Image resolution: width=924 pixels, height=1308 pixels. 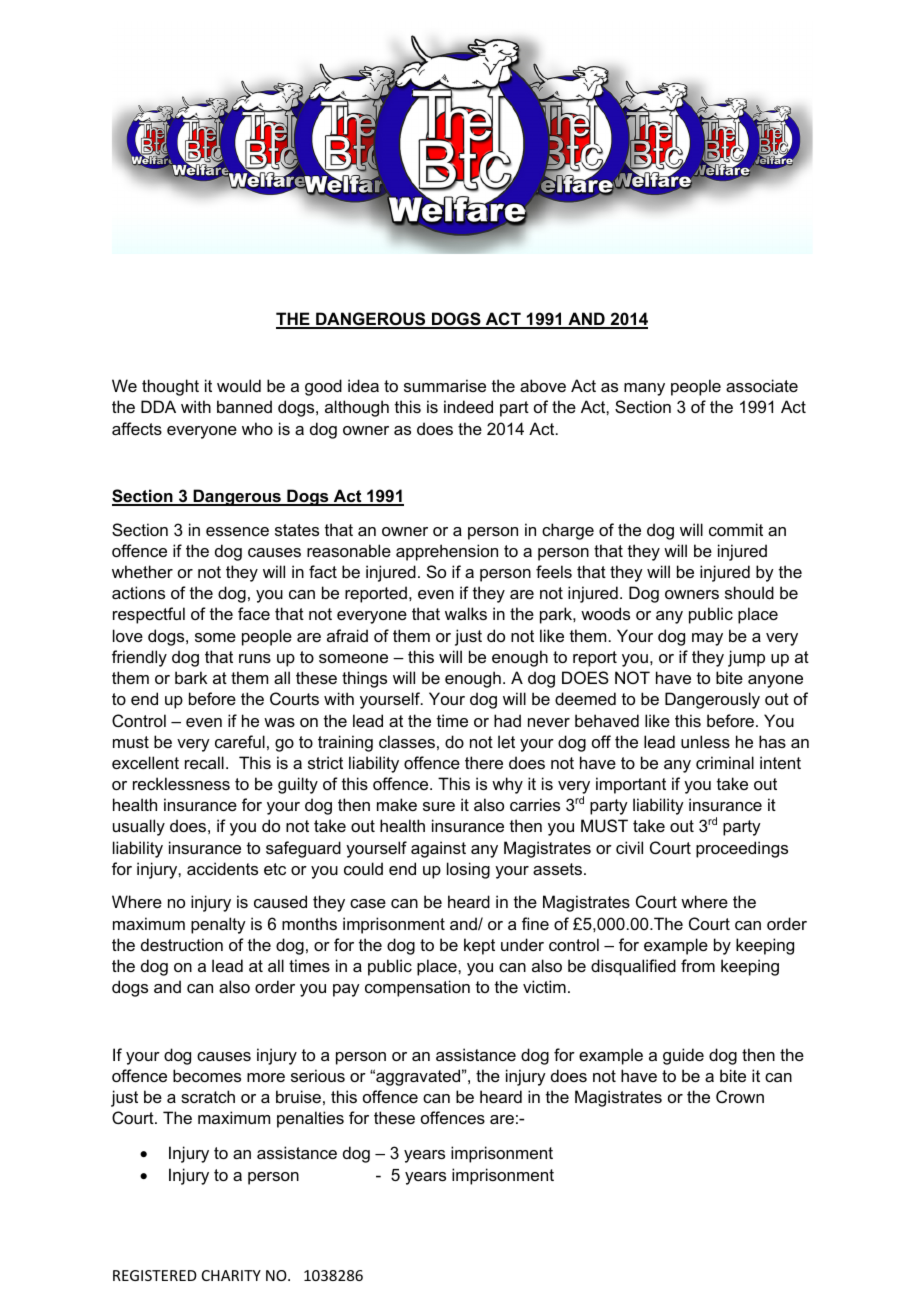 I want to click on many, so click(x=644, y=389).
